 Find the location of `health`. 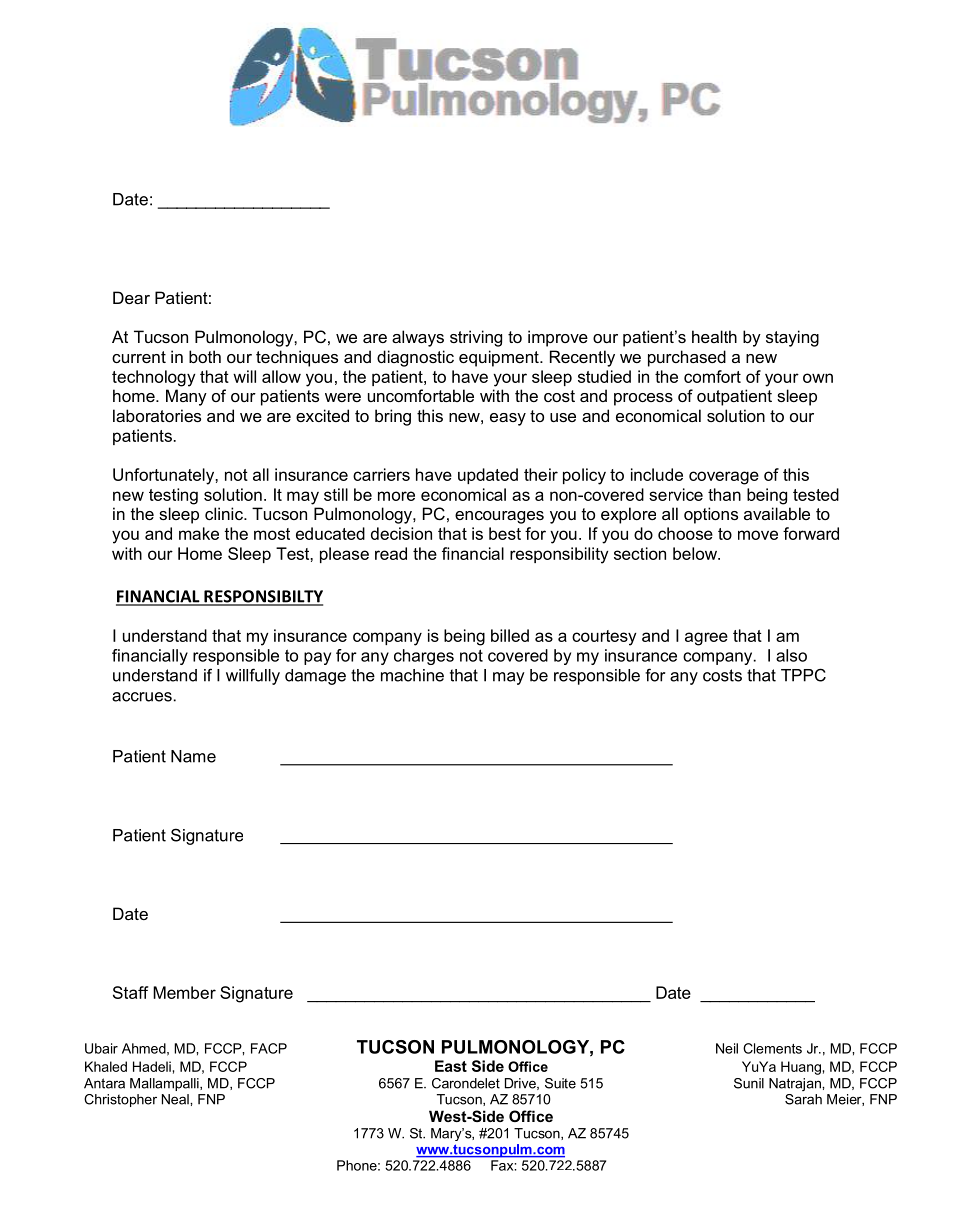

health is located at coordinates (714, 336).
